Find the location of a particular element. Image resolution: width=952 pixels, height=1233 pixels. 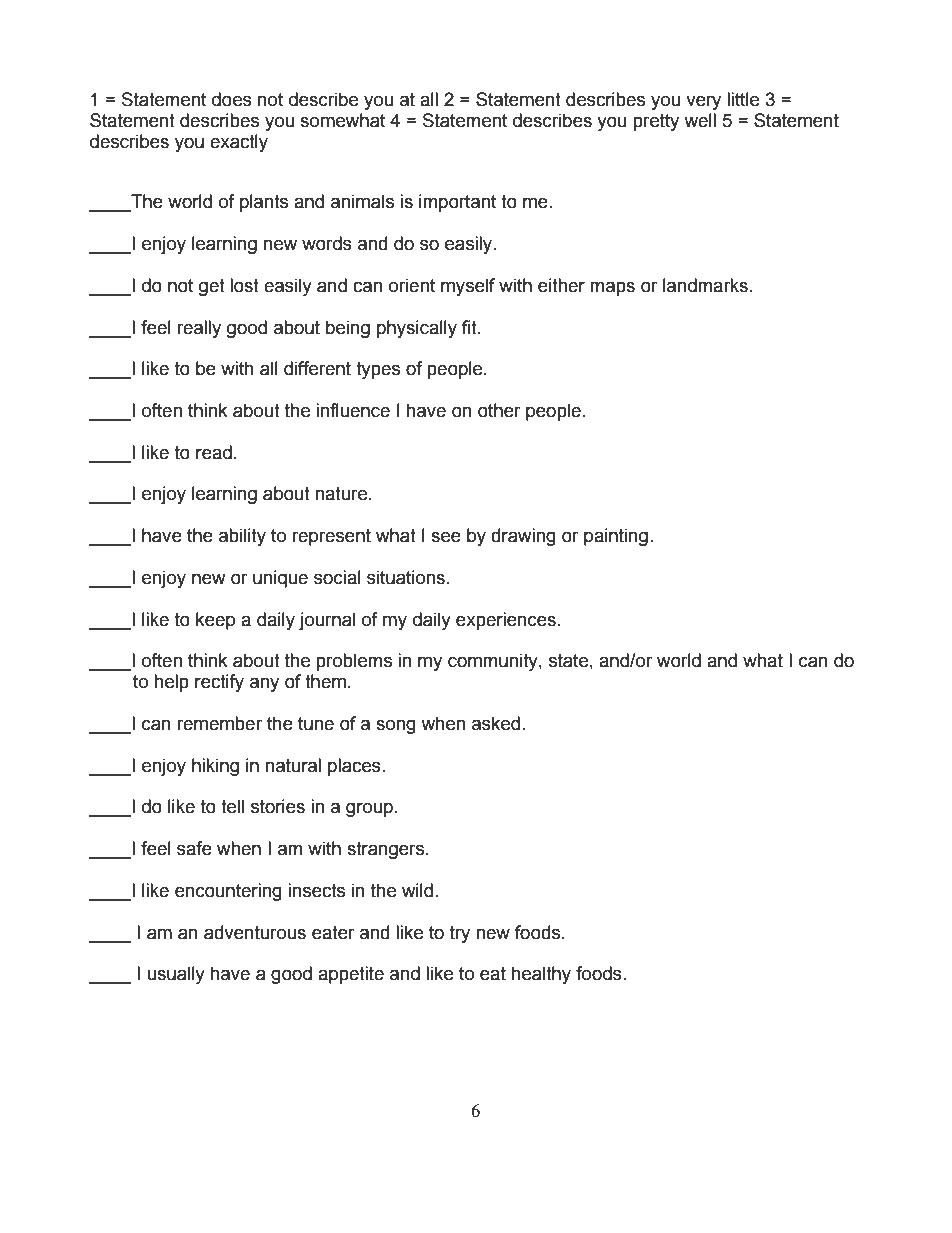

asked is located at coordinates (496, 723).
